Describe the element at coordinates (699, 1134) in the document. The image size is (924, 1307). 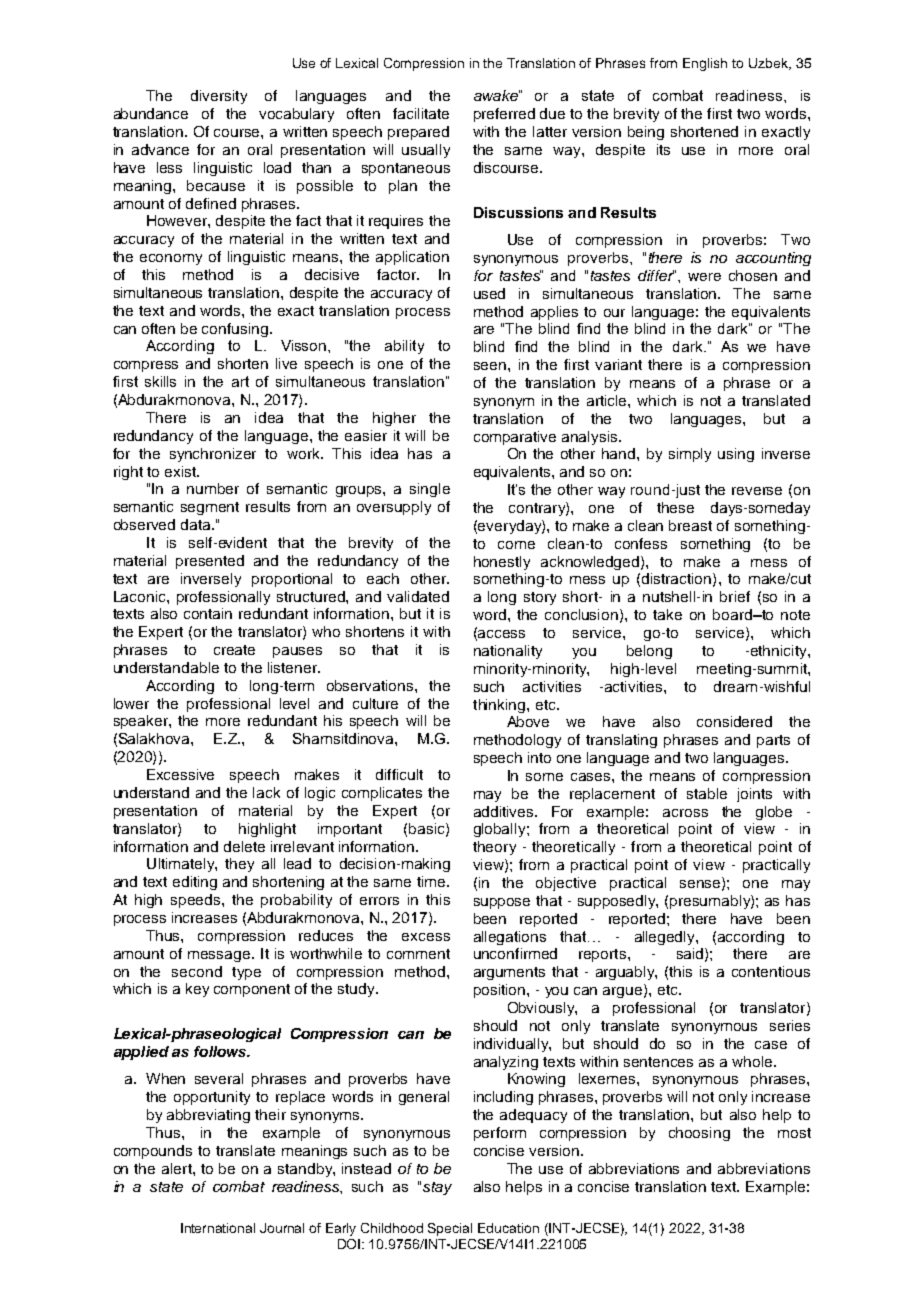
I see `choosing` at that location.
